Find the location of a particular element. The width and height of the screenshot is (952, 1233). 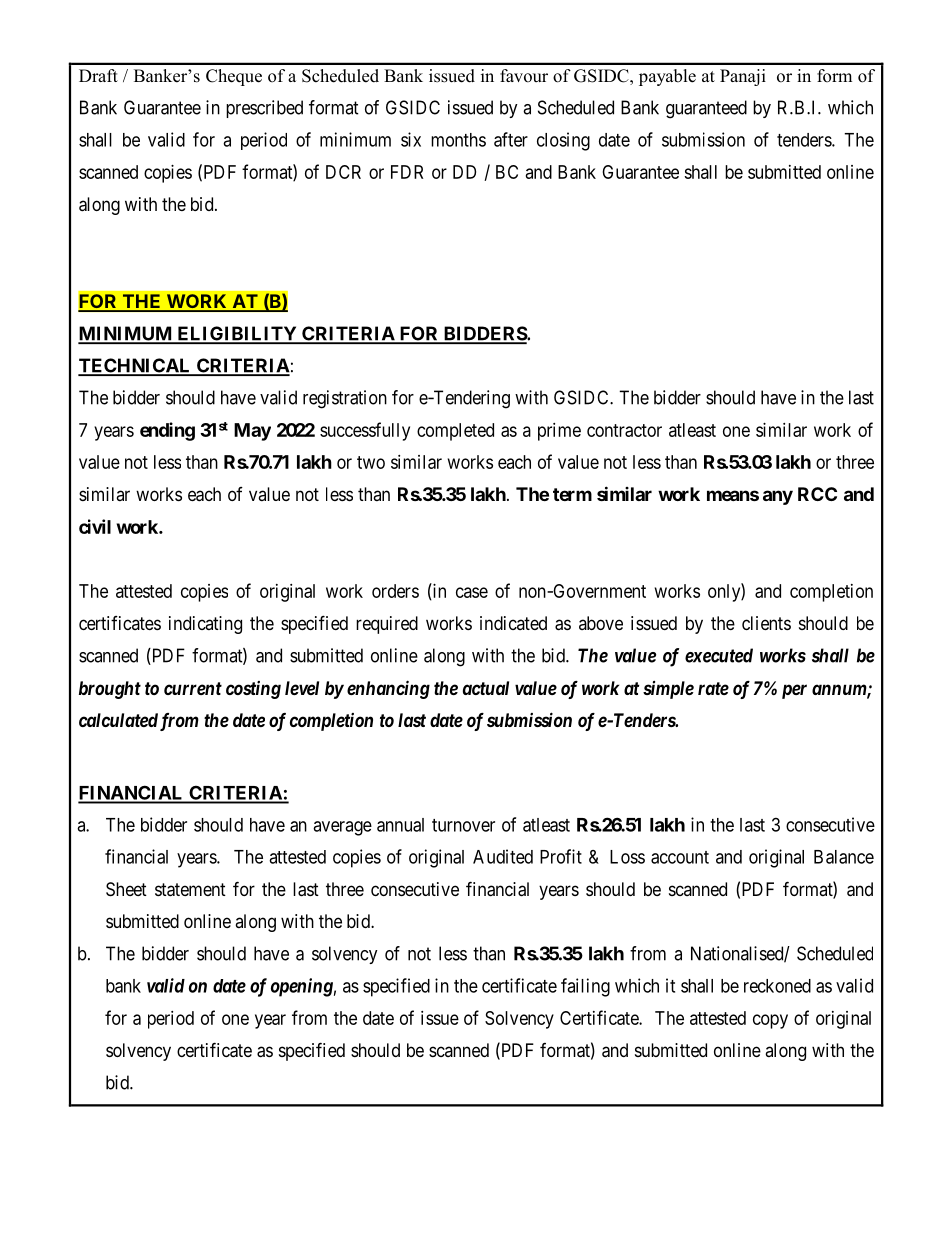

case is located at coordinates (472, 592).
